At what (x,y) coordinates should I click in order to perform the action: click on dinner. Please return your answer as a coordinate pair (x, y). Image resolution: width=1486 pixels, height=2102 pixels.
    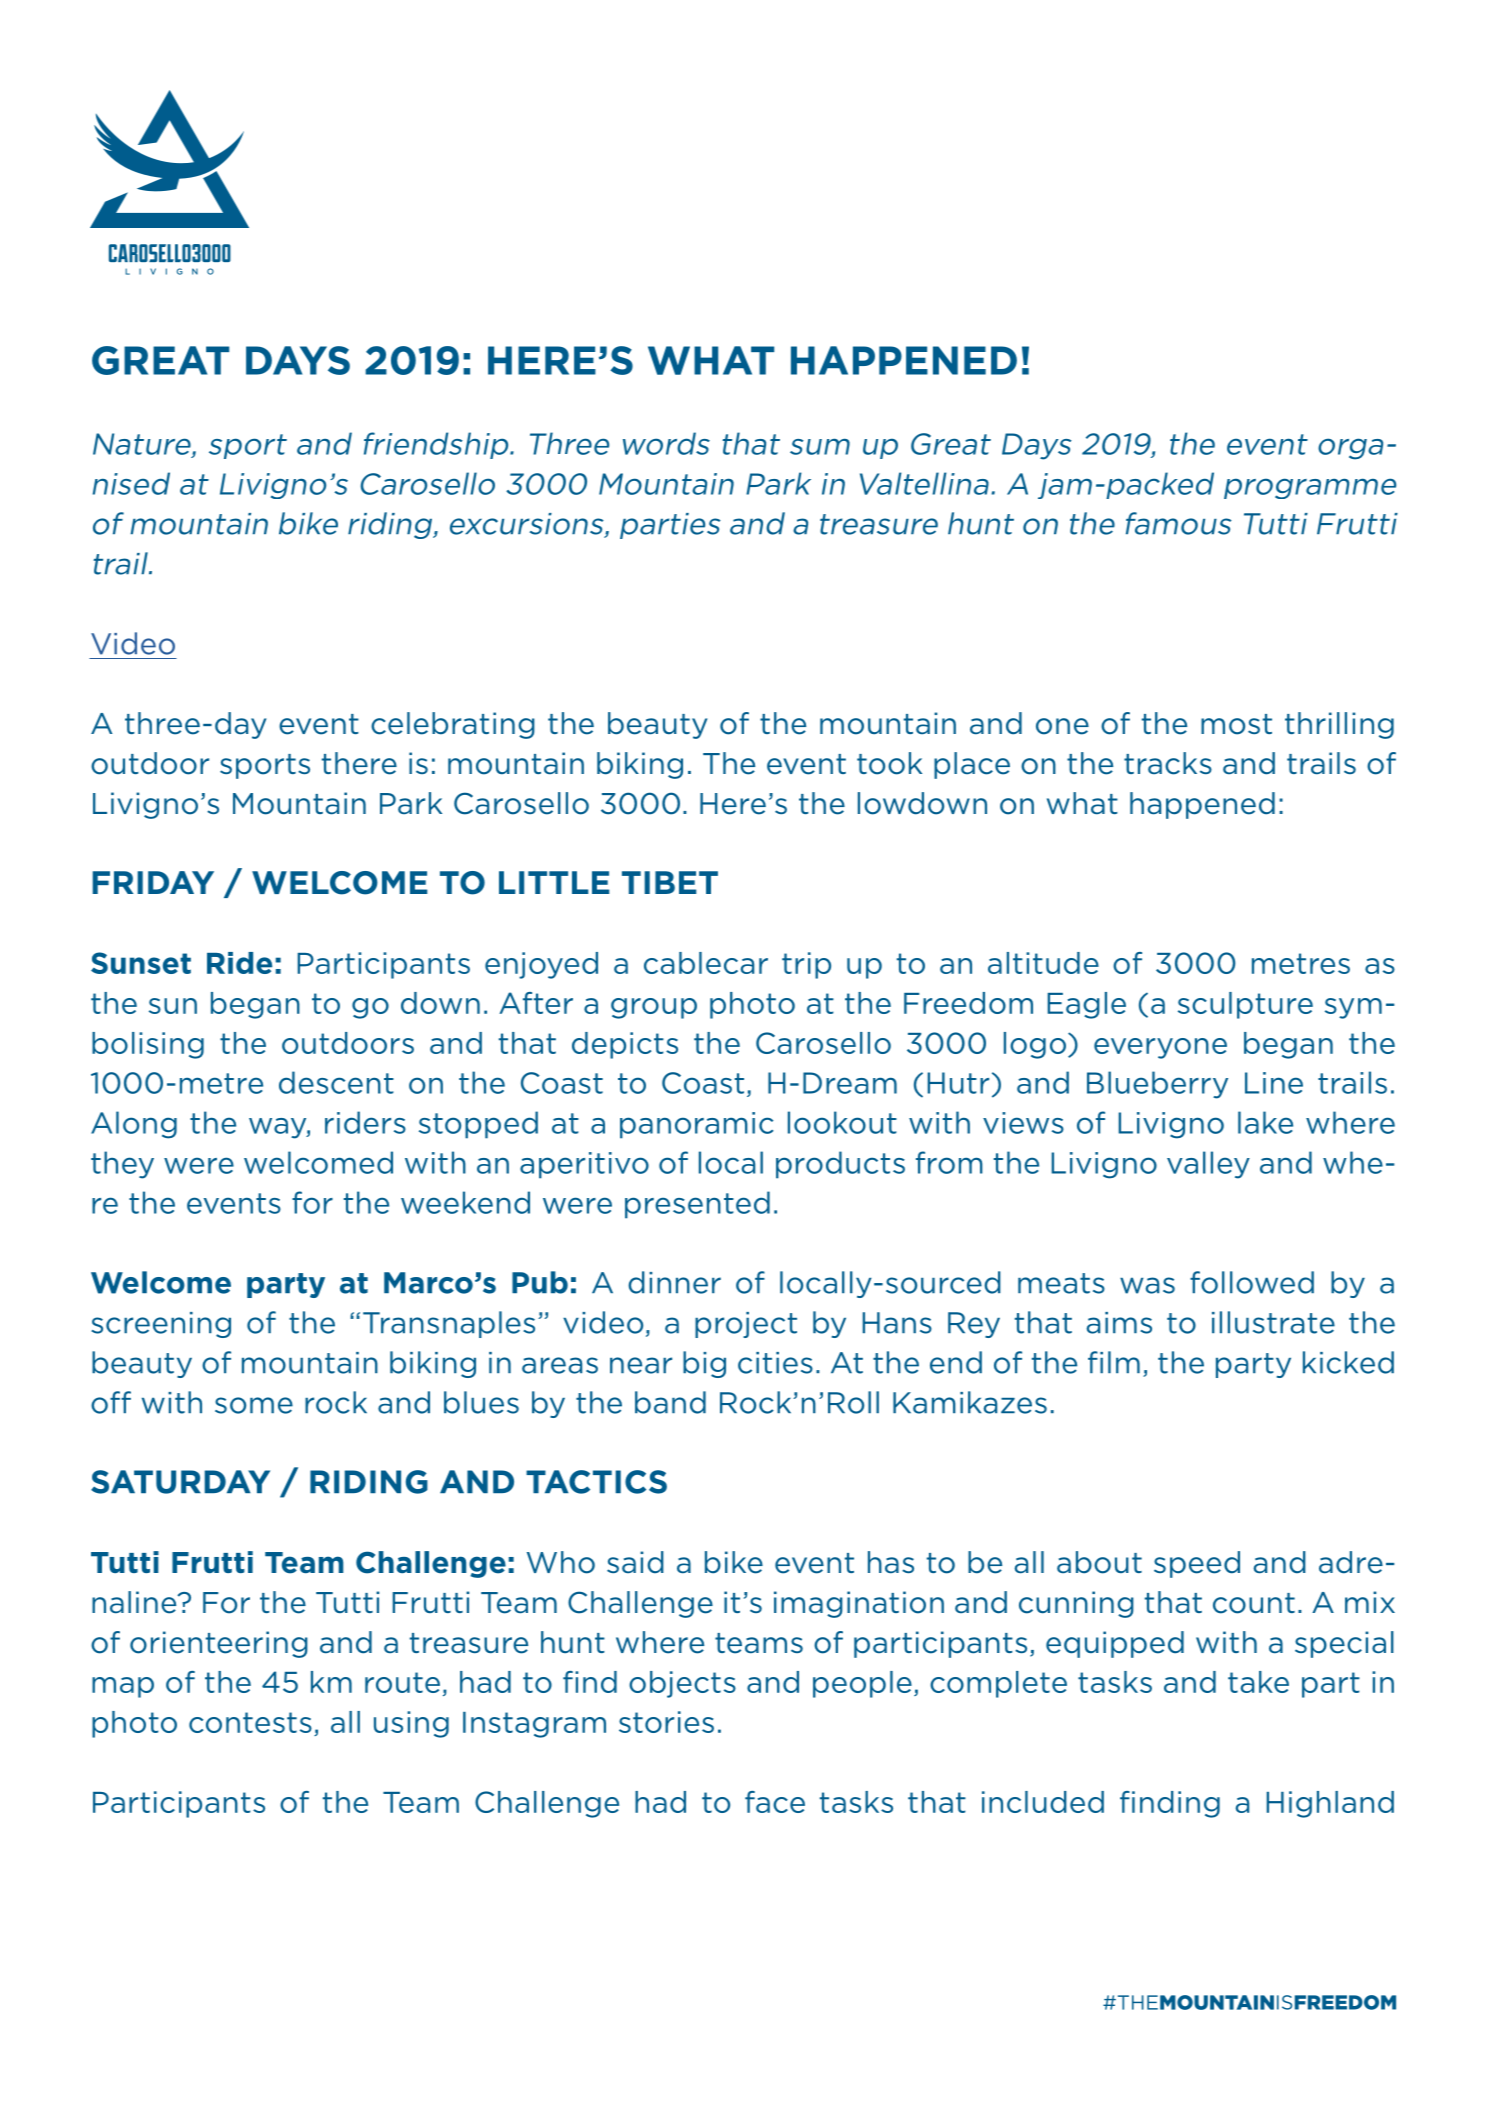
    Looking at the image, I should click on (674, 1282).
